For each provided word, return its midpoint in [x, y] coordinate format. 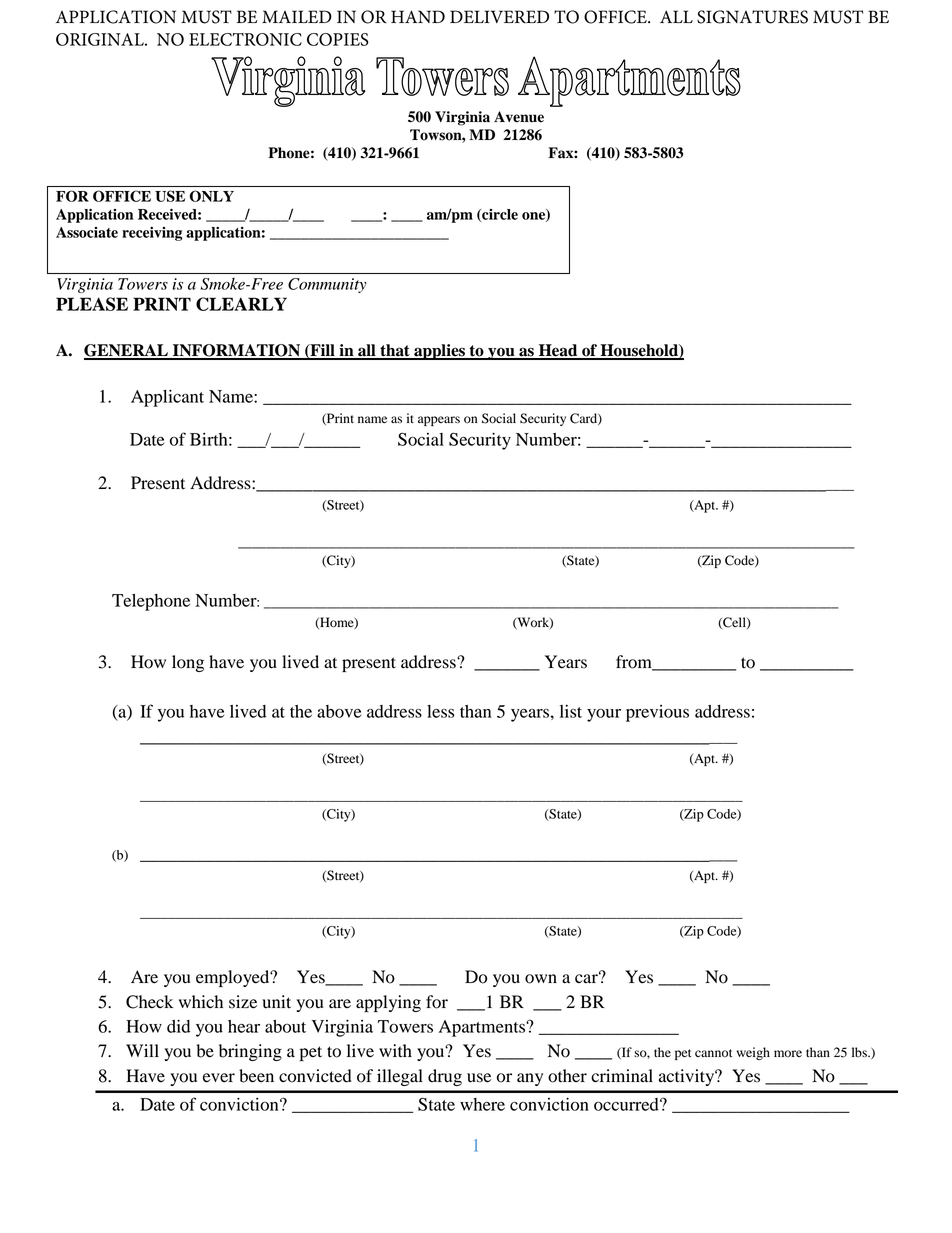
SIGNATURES [752, 17]
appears [439, 421]
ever [219, 1078]
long [188, 663]
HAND [418, 16]
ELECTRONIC [245, 39]
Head [558, 351]
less [441, 711]
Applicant [167, 398]
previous [657, 713]
